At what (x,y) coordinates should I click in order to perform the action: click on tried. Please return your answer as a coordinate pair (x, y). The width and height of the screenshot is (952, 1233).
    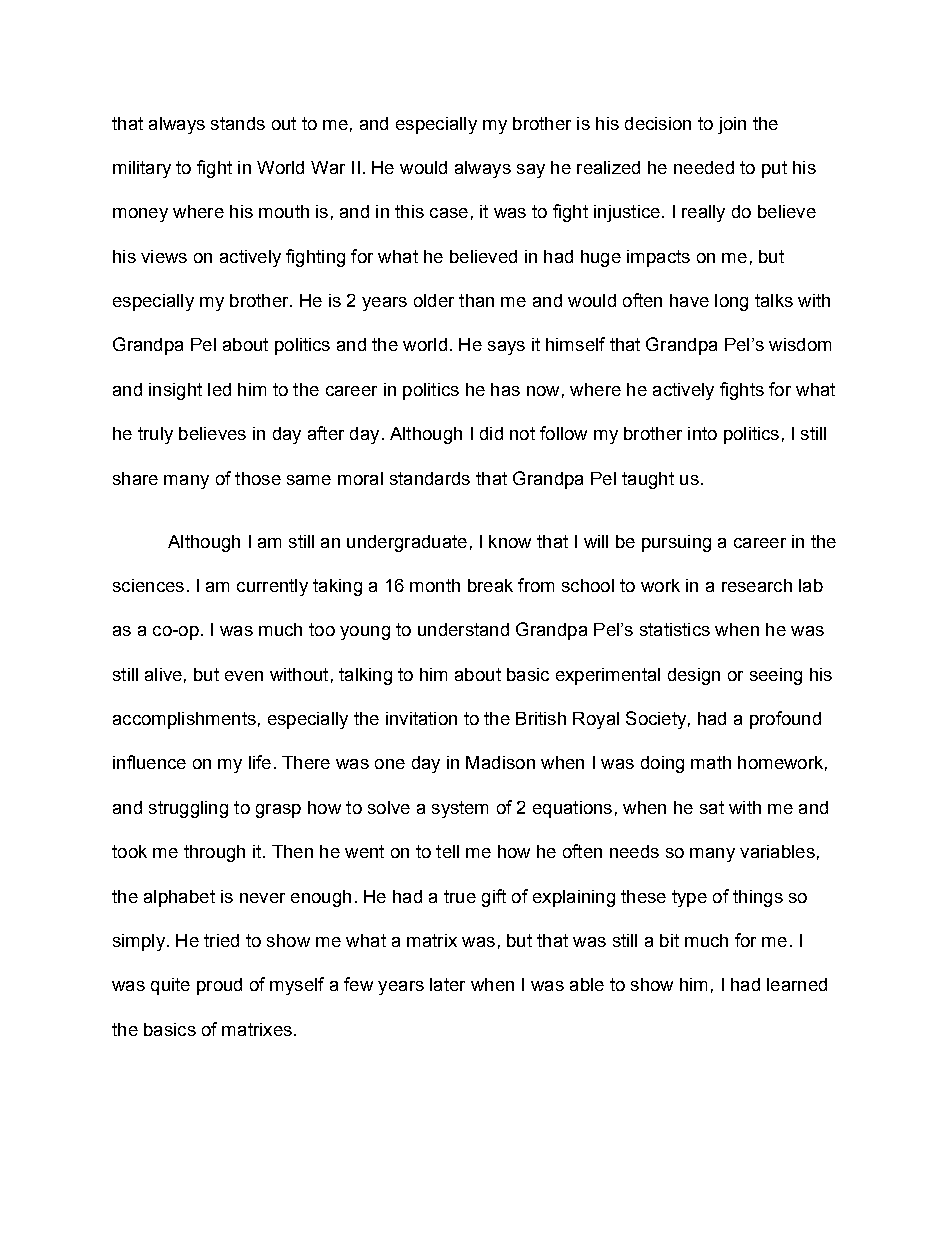
    Looking at the image, I should click on (221, 940).
